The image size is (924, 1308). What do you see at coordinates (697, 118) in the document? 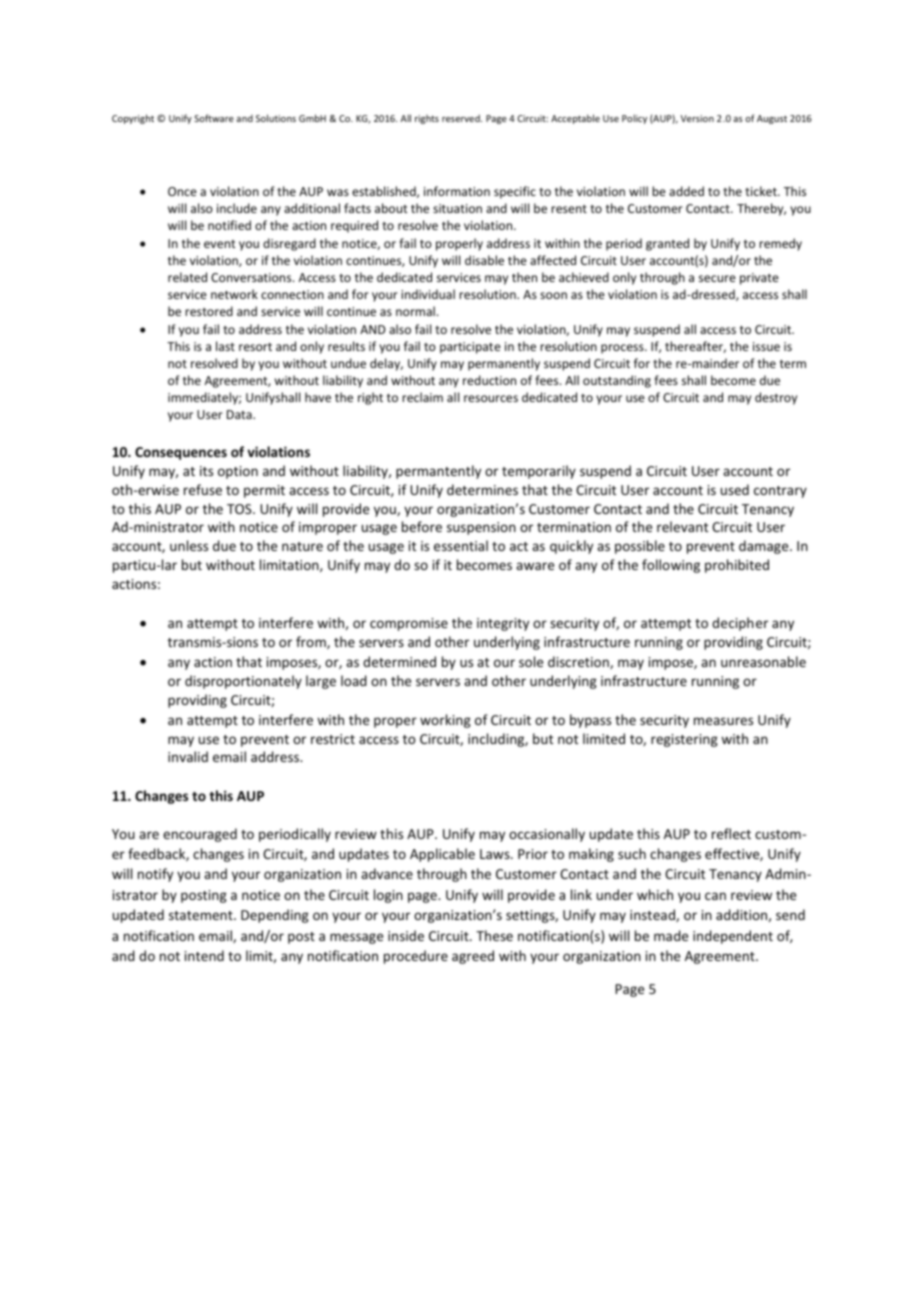
I see `Version` at bounding box center [697, 118].
